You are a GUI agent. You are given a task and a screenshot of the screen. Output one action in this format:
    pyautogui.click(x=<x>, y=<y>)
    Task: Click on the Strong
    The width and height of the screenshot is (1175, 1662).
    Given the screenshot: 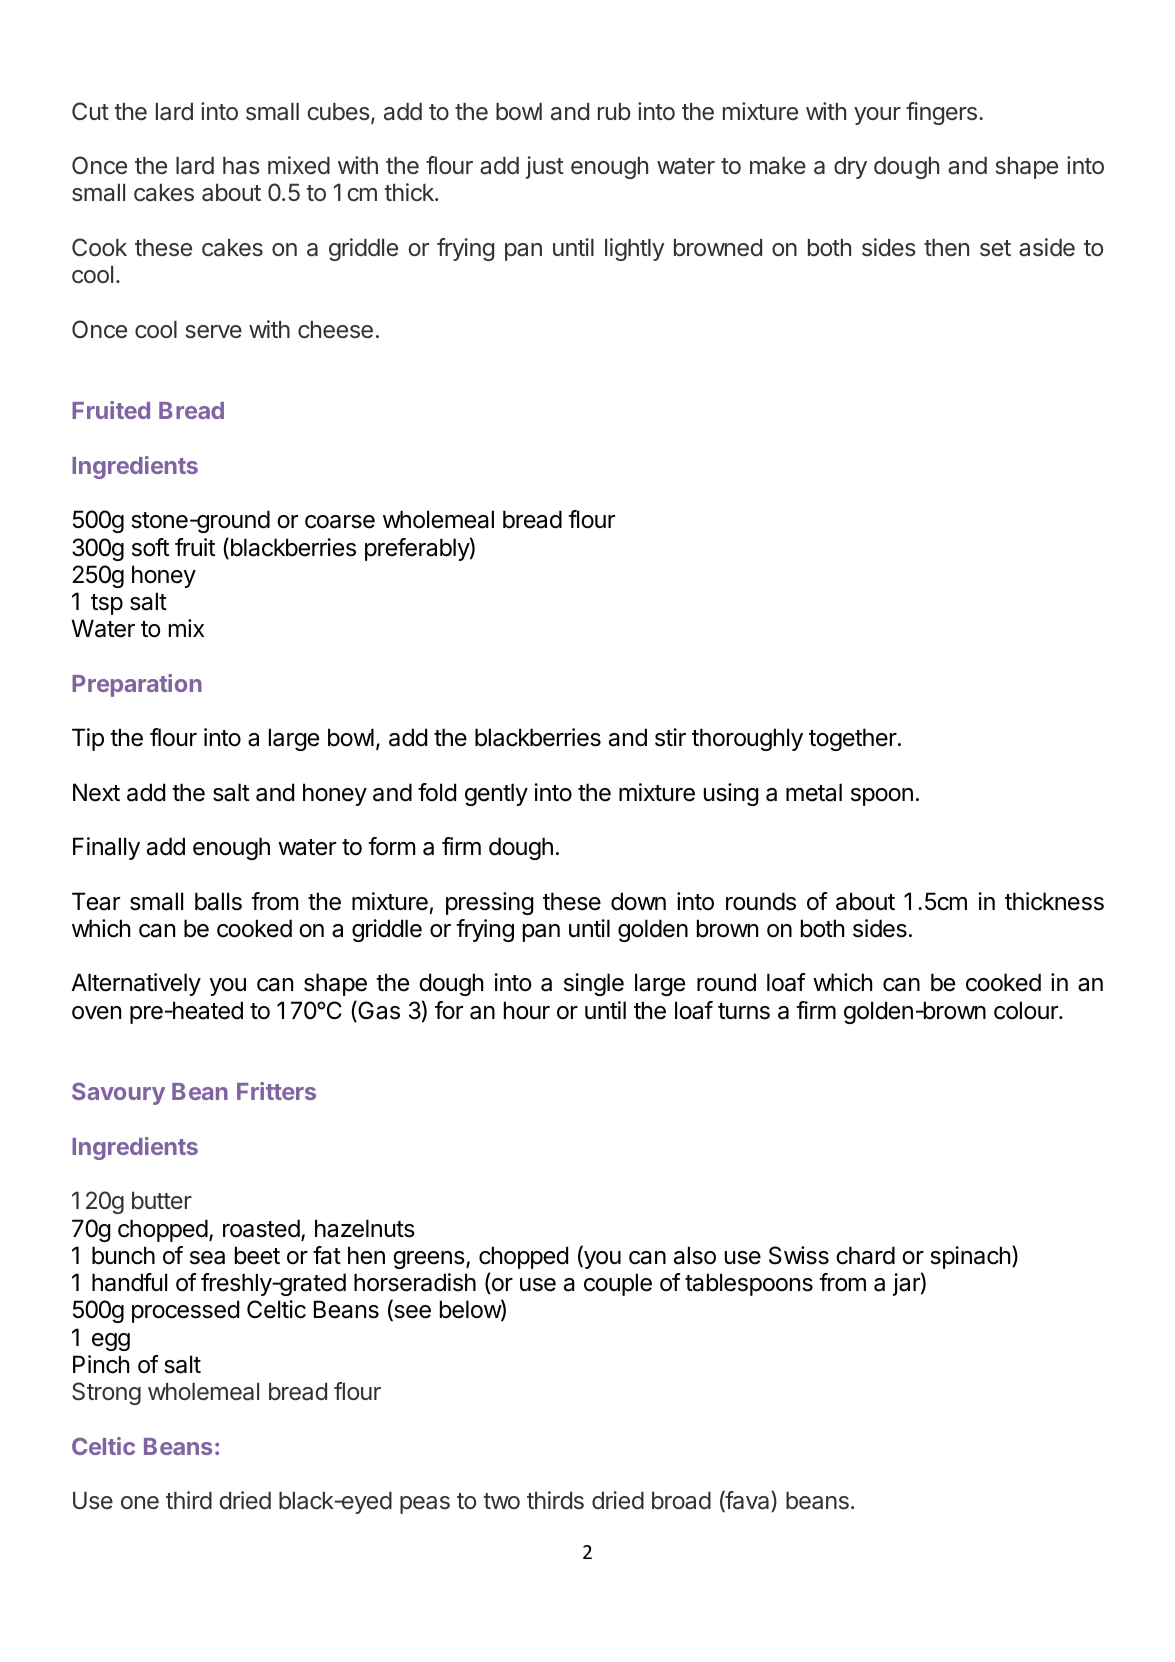 What is the action you would take?
    pyautogui.click(x=106, y=1393)
